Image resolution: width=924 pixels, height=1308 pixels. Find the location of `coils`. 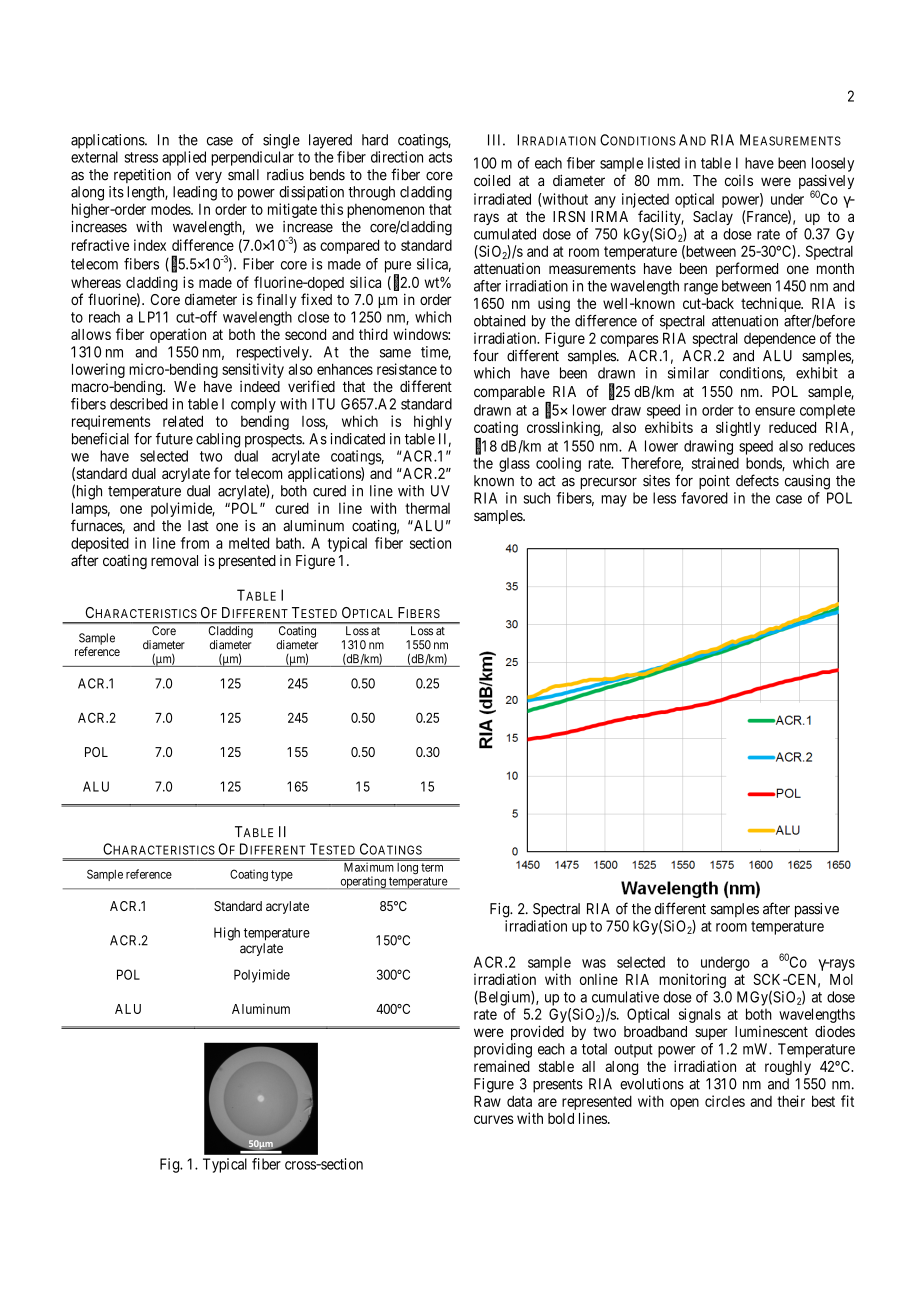

coils is located at coordinates (739, 180).
